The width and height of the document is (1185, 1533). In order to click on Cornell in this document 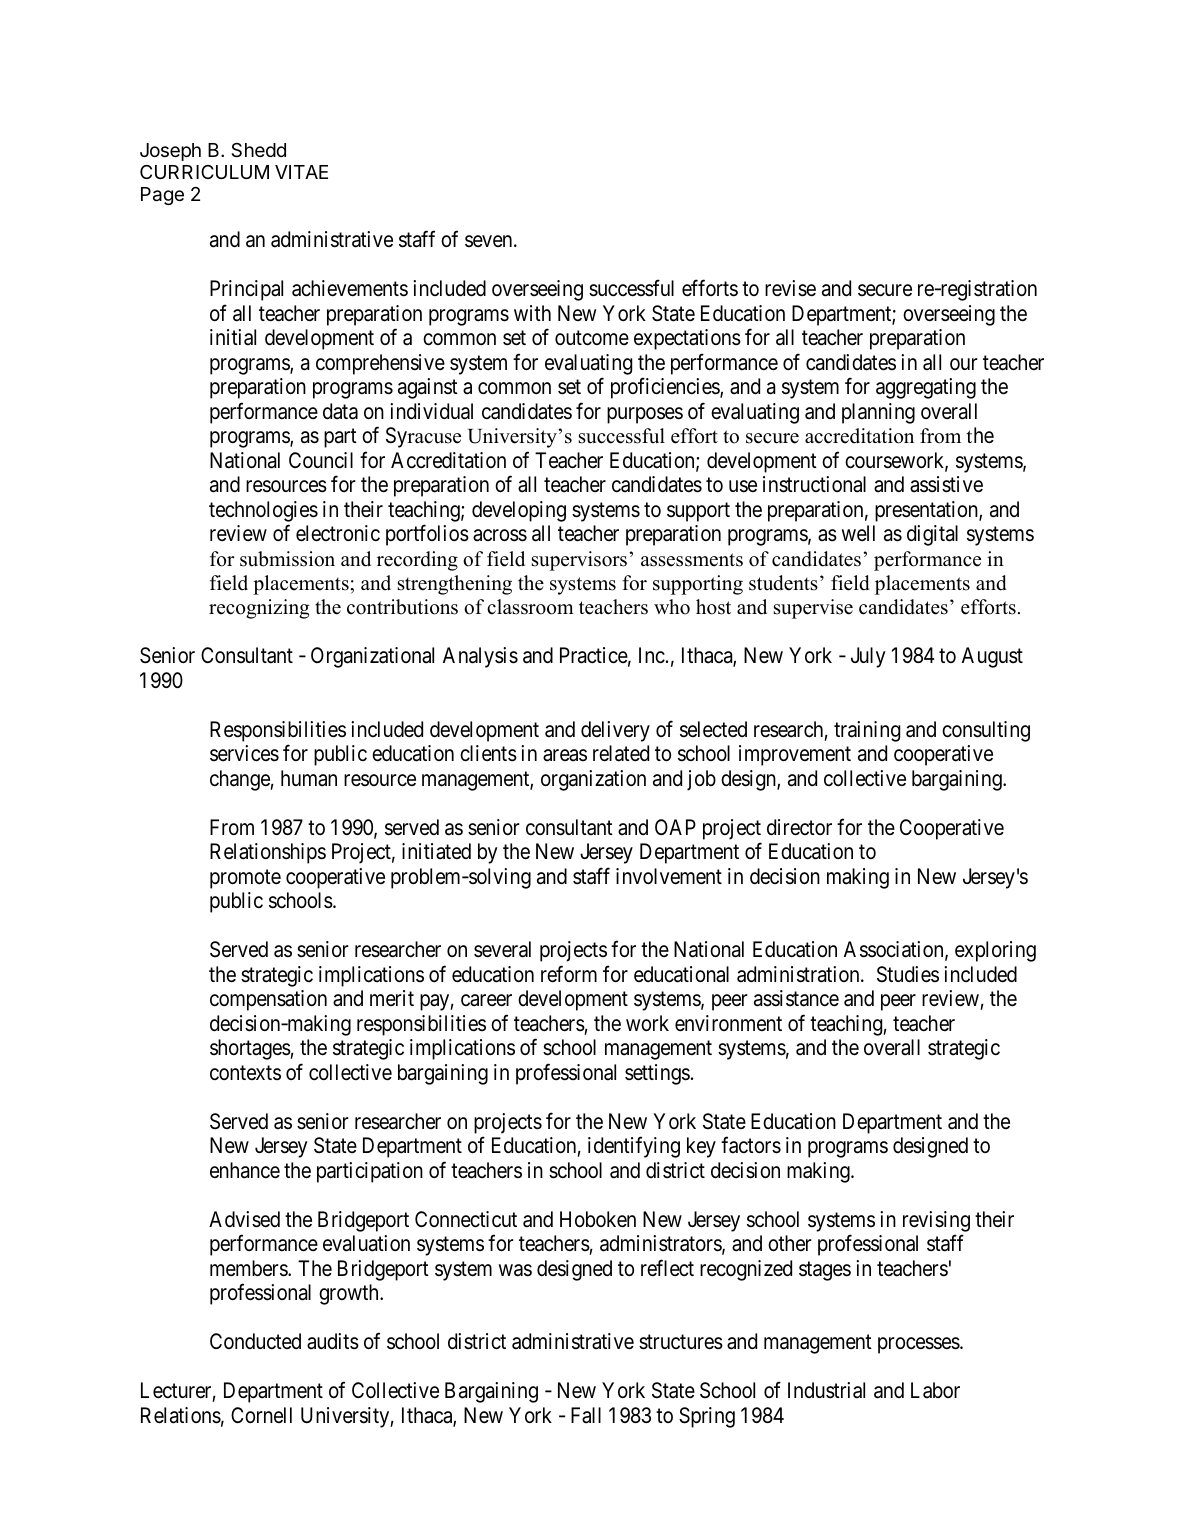, I will do `click(261, 1415)`.
